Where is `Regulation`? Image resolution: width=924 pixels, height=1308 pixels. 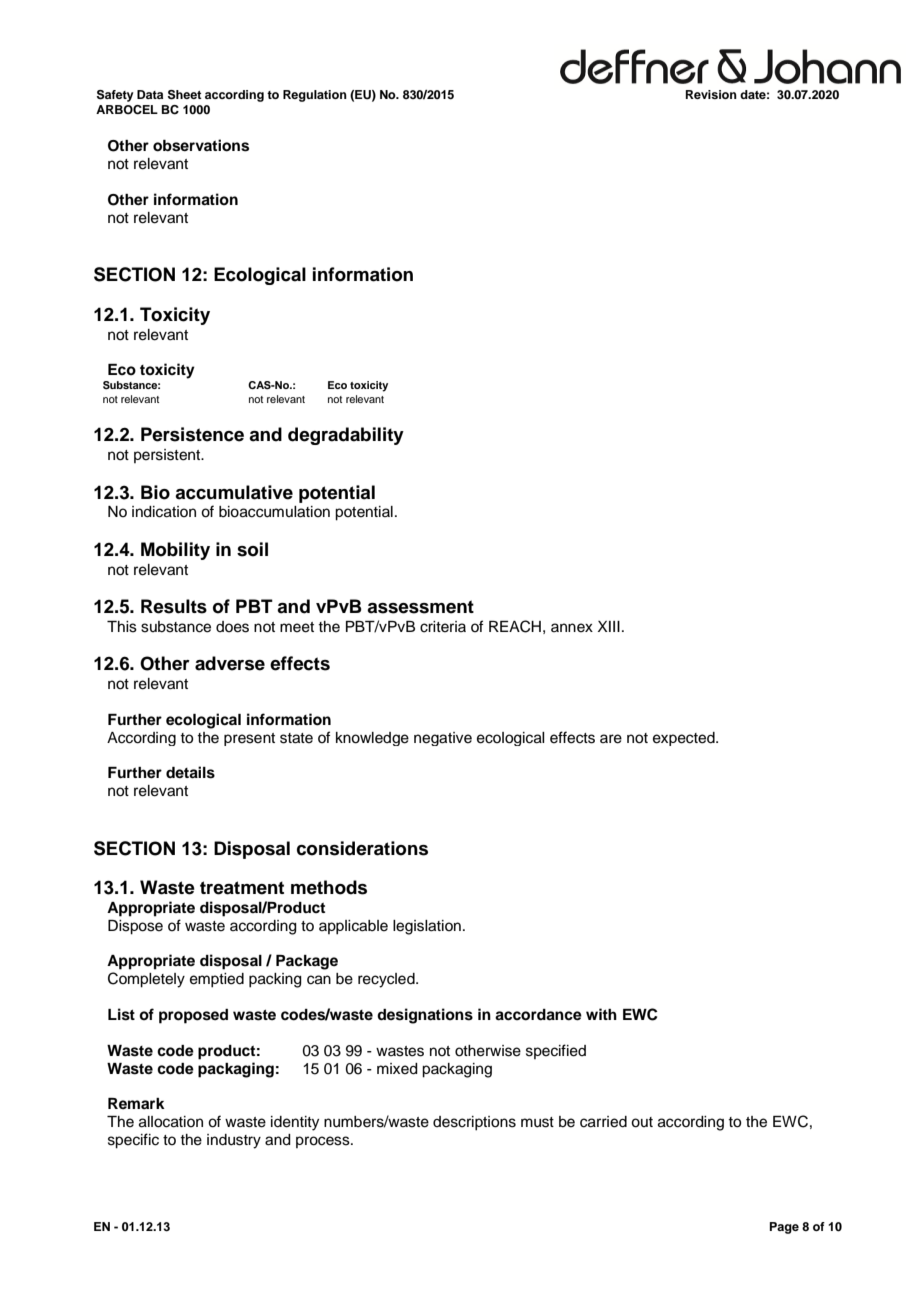 Regulation is located at coordinates (315, 96).
